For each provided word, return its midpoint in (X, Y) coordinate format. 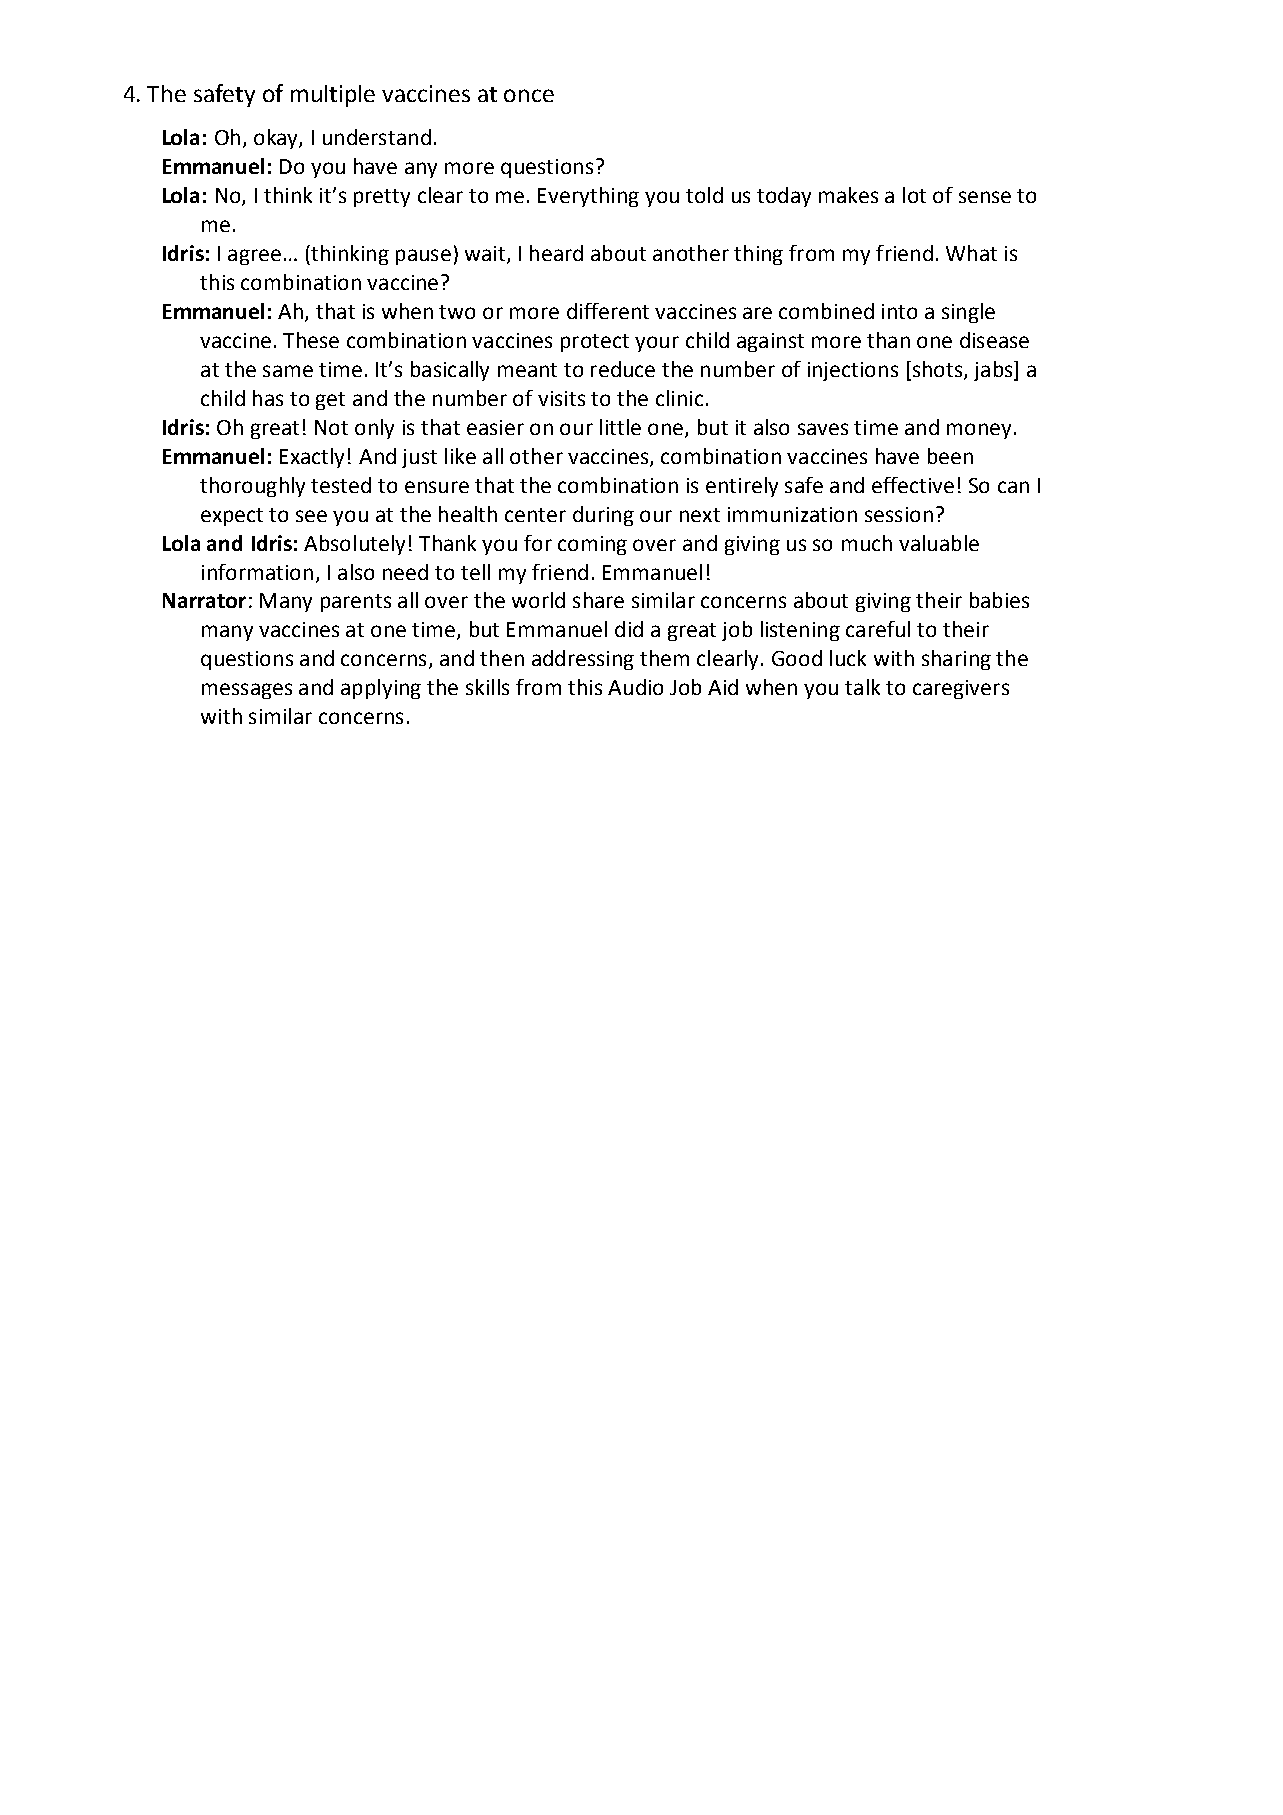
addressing (583, 660)
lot (914, 195)
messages (247, 691)
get (330, 401)
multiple (333, 96)
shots (937, 370)
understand (377, 137)
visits (561, 398)
